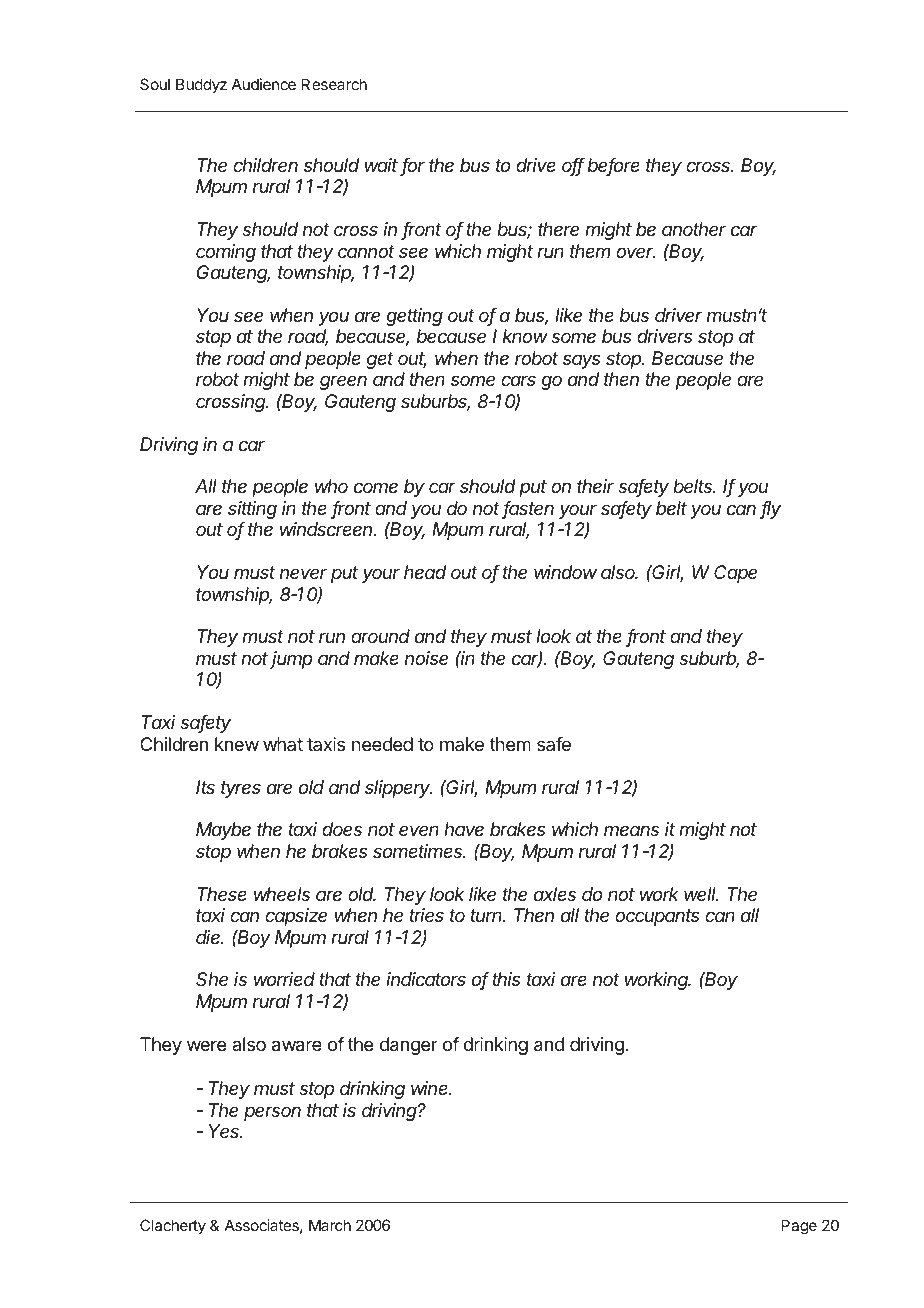  Describe the element at coordinates (614, 166) in the screenshot. I see `before` at that location.
